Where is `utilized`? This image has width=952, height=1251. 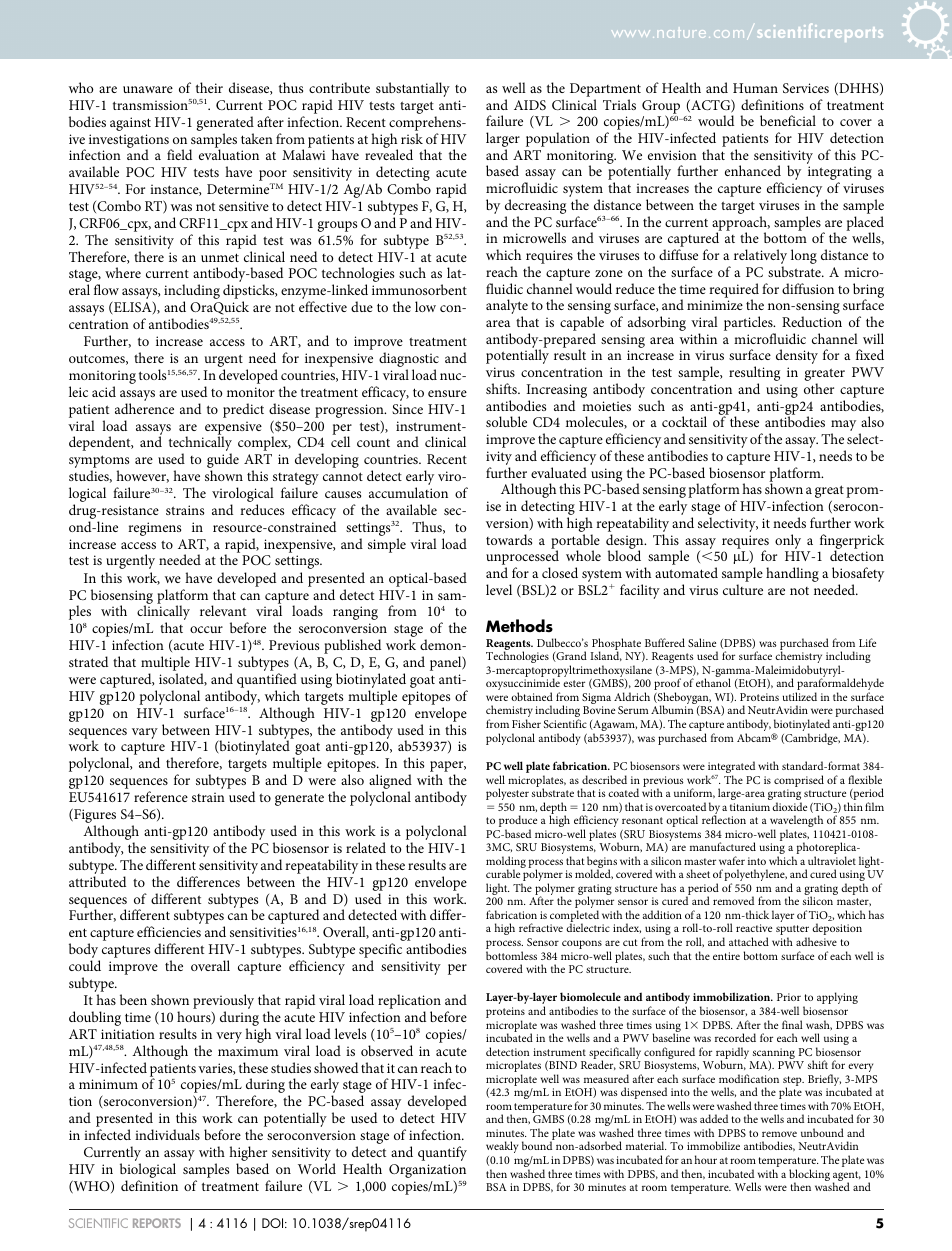
utilized is located at coordinates (800, 696).
